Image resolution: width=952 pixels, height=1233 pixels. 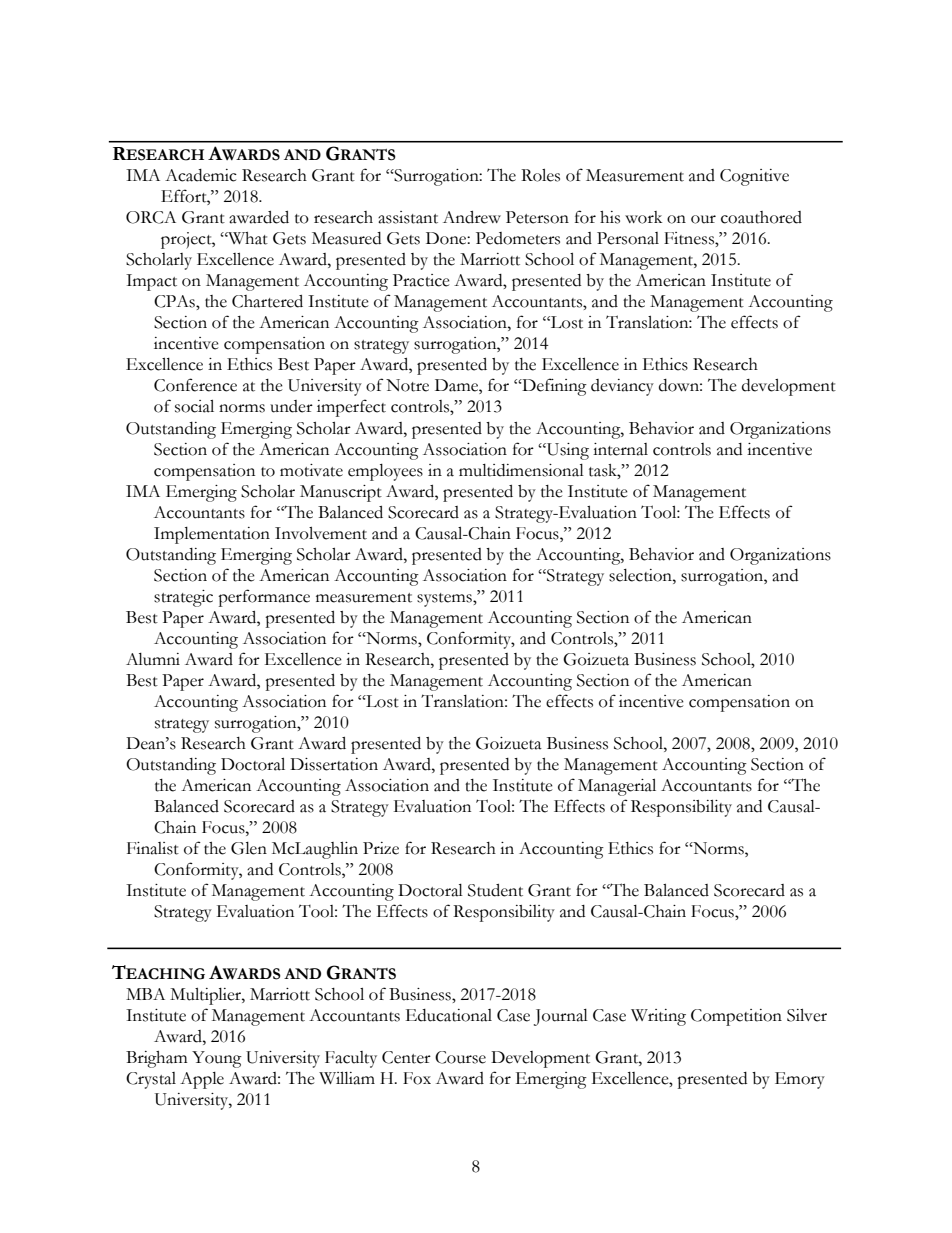 I want to click on Young, so click(x=217, y=1059).
